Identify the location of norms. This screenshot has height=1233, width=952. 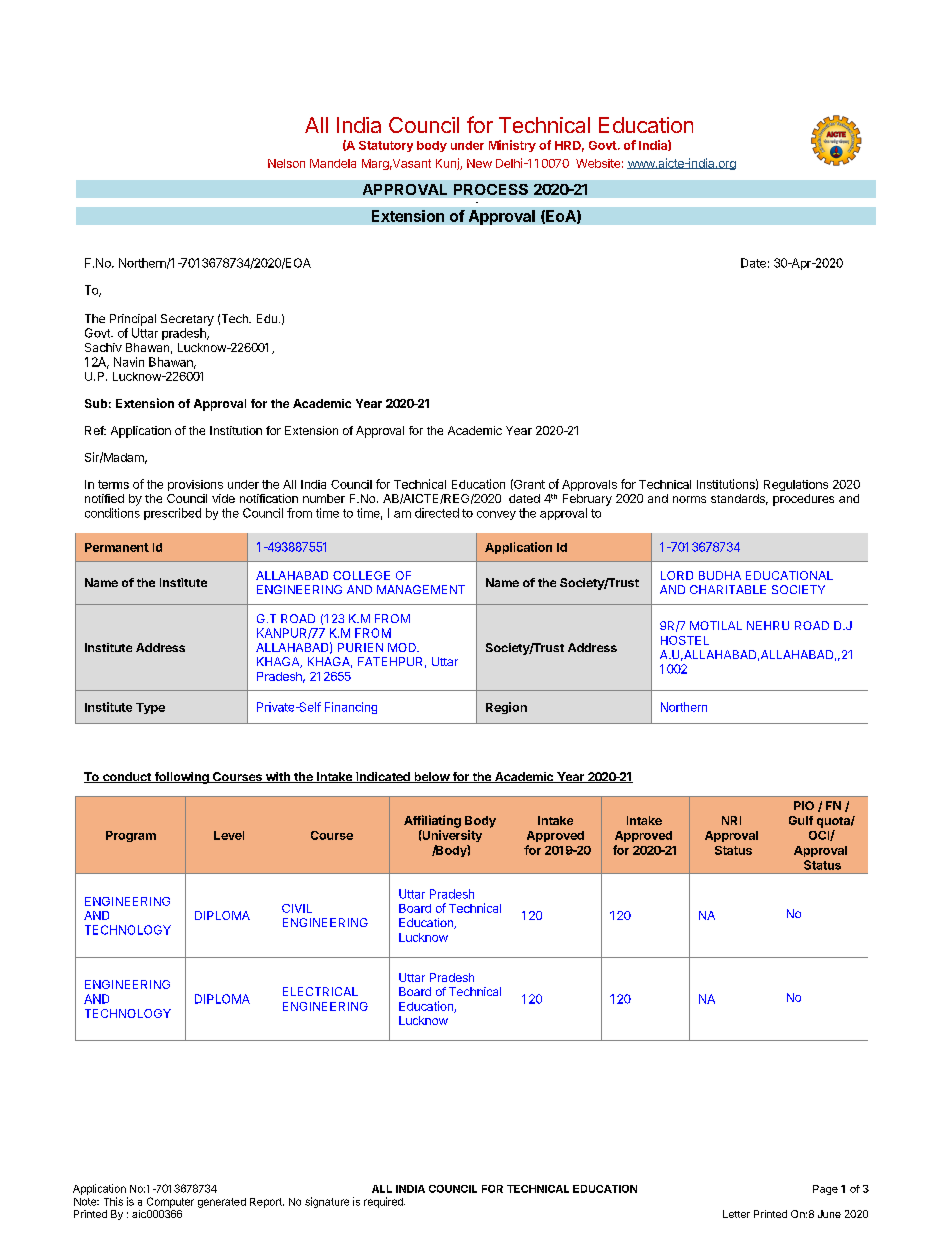
(689, 499).
